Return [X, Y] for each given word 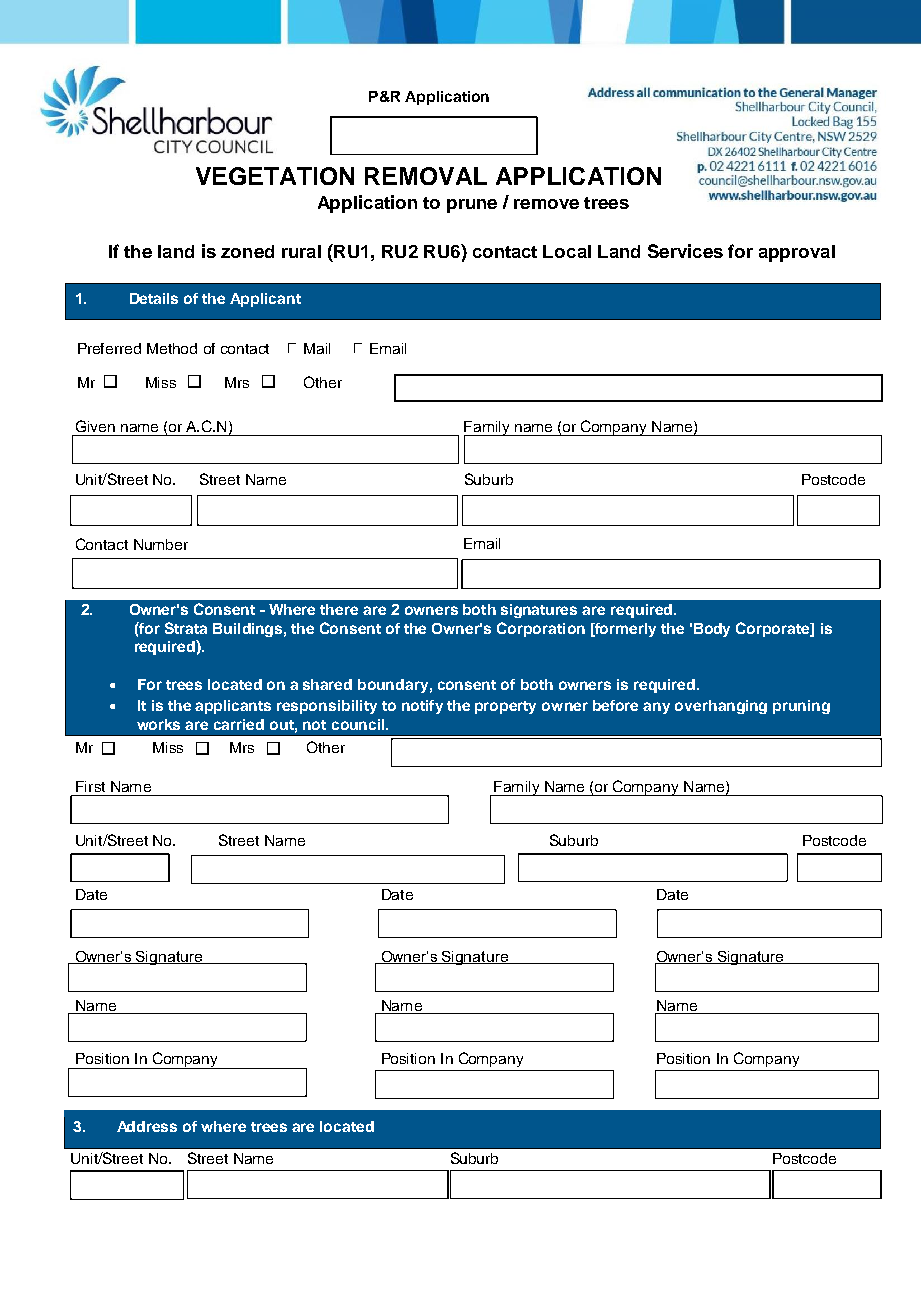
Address [147, 1126]
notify [422, 707]
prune [472, 206]
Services [685, 251]
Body [712, 630]
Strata [186, 628]
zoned [247, 251]
